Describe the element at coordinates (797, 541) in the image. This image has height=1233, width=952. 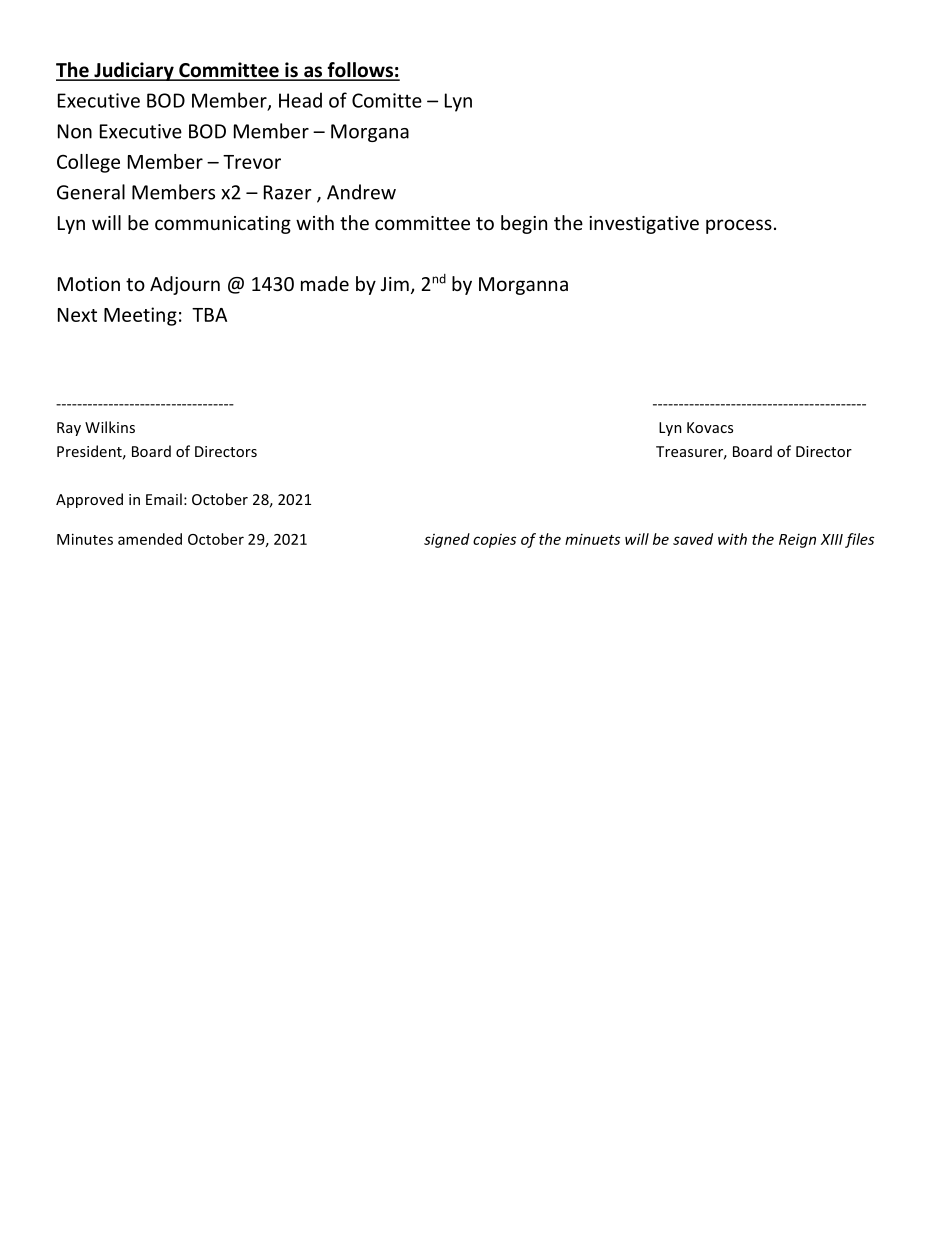
I see `Reign` at that location.
